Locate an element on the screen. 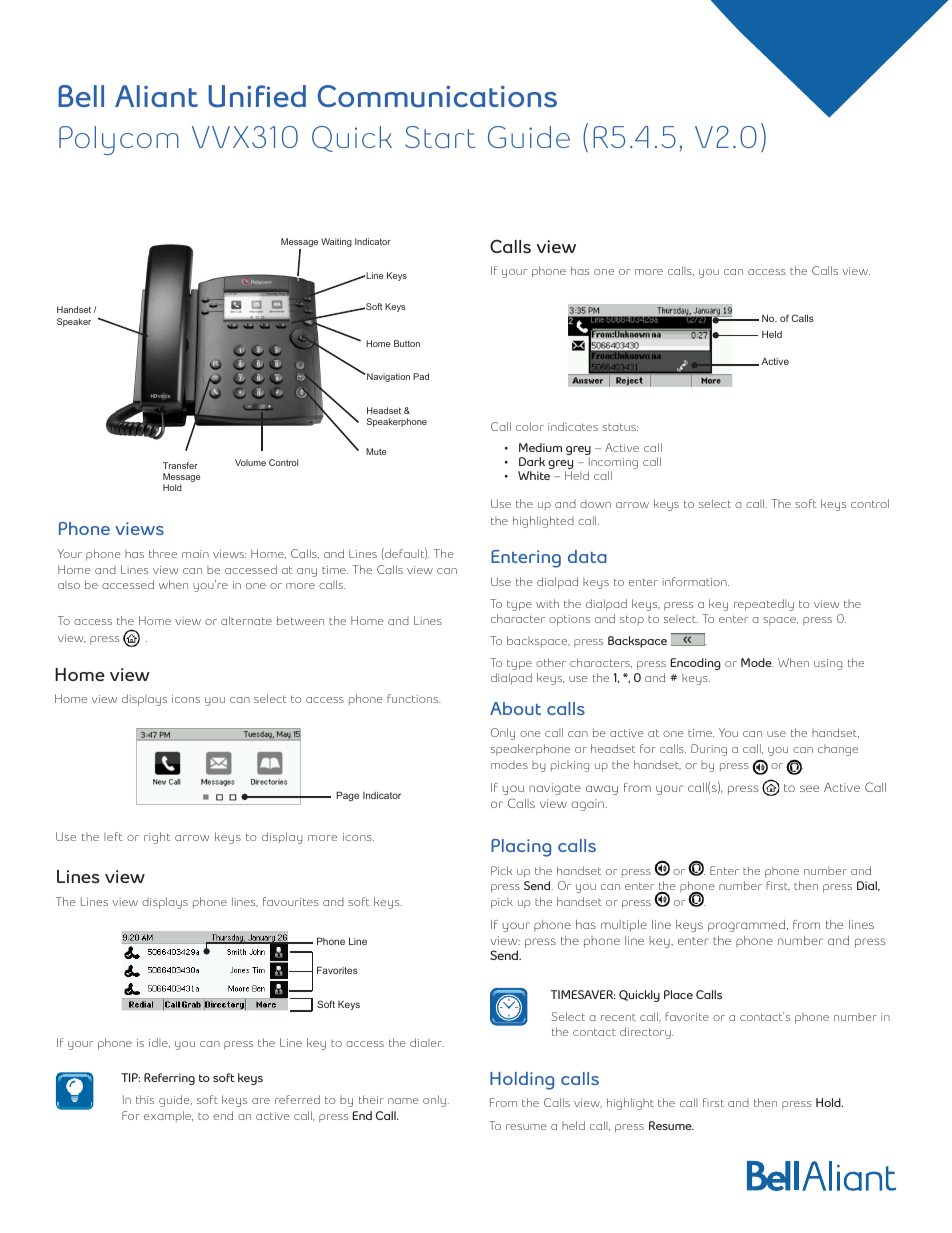 The width and height of the screenshot is (952, 1233). Encoding is located at coordinates (696, 664).
